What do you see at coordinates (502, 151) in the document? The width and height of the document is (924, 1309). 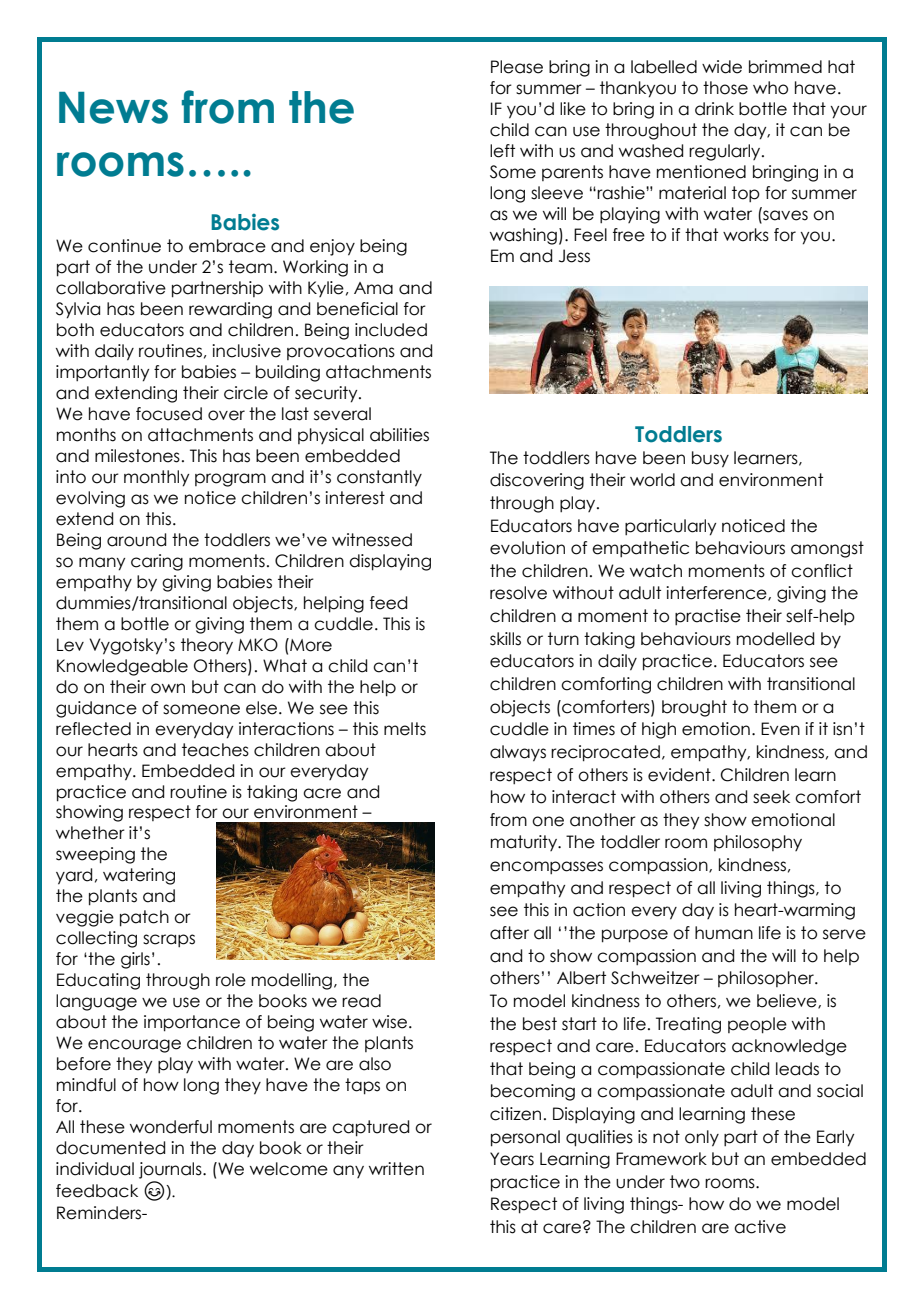 I see `left` at bounding box center [502, 151].
